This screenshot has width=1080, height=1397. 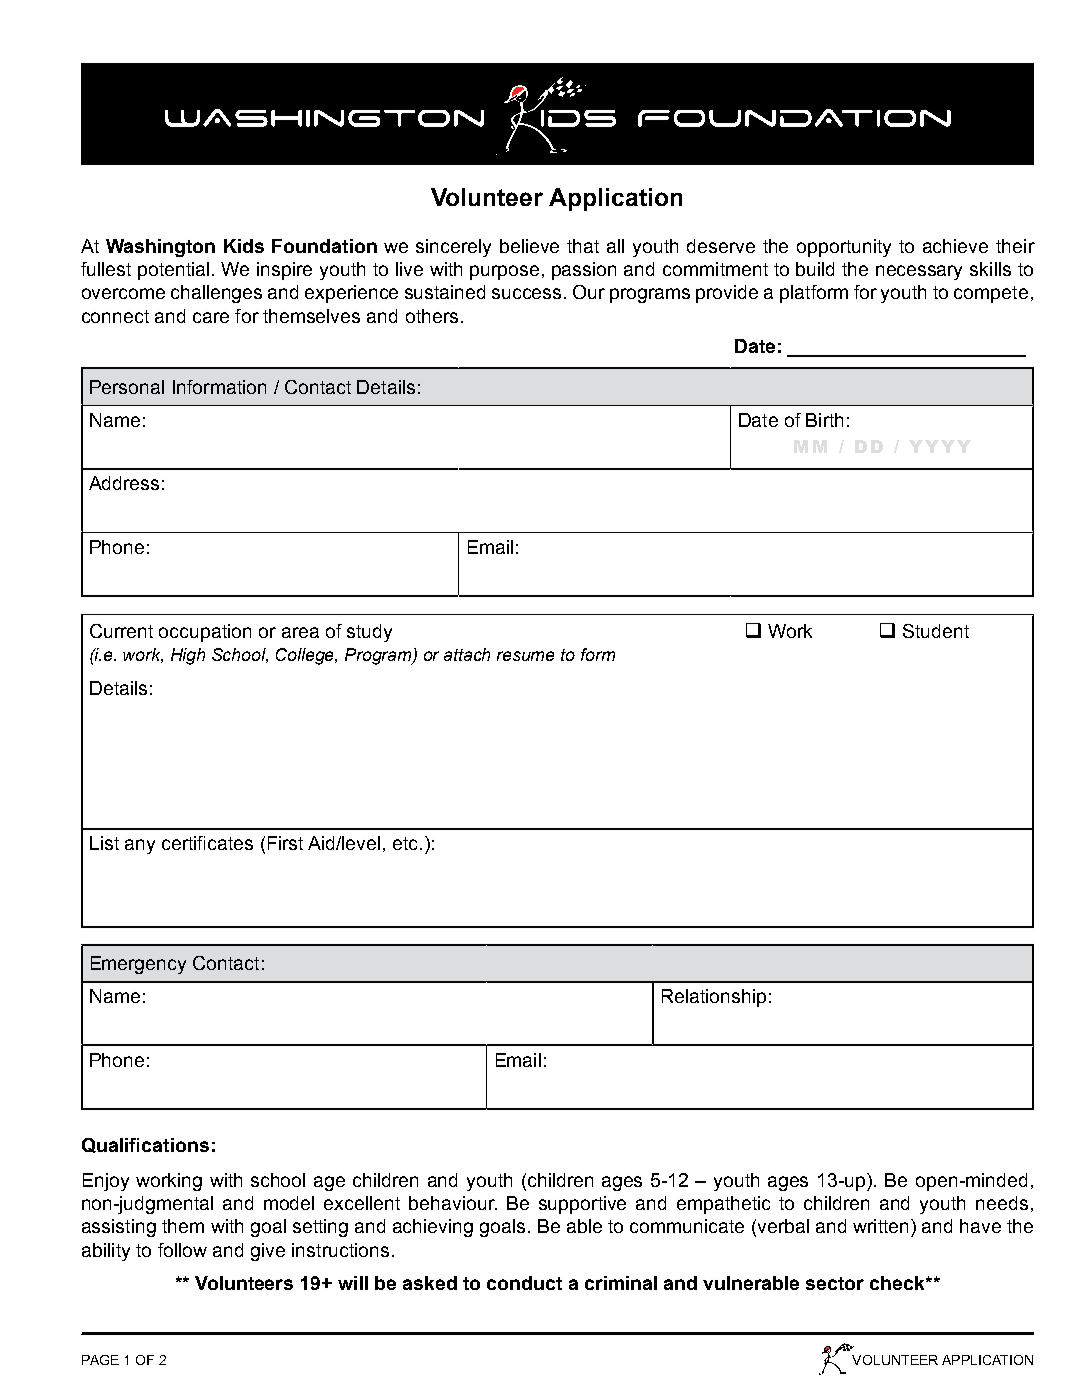 What do you see at coordinates (100, 1360) in the screenshot?
I see `PAGE` at bounding box center [100, 1360].
